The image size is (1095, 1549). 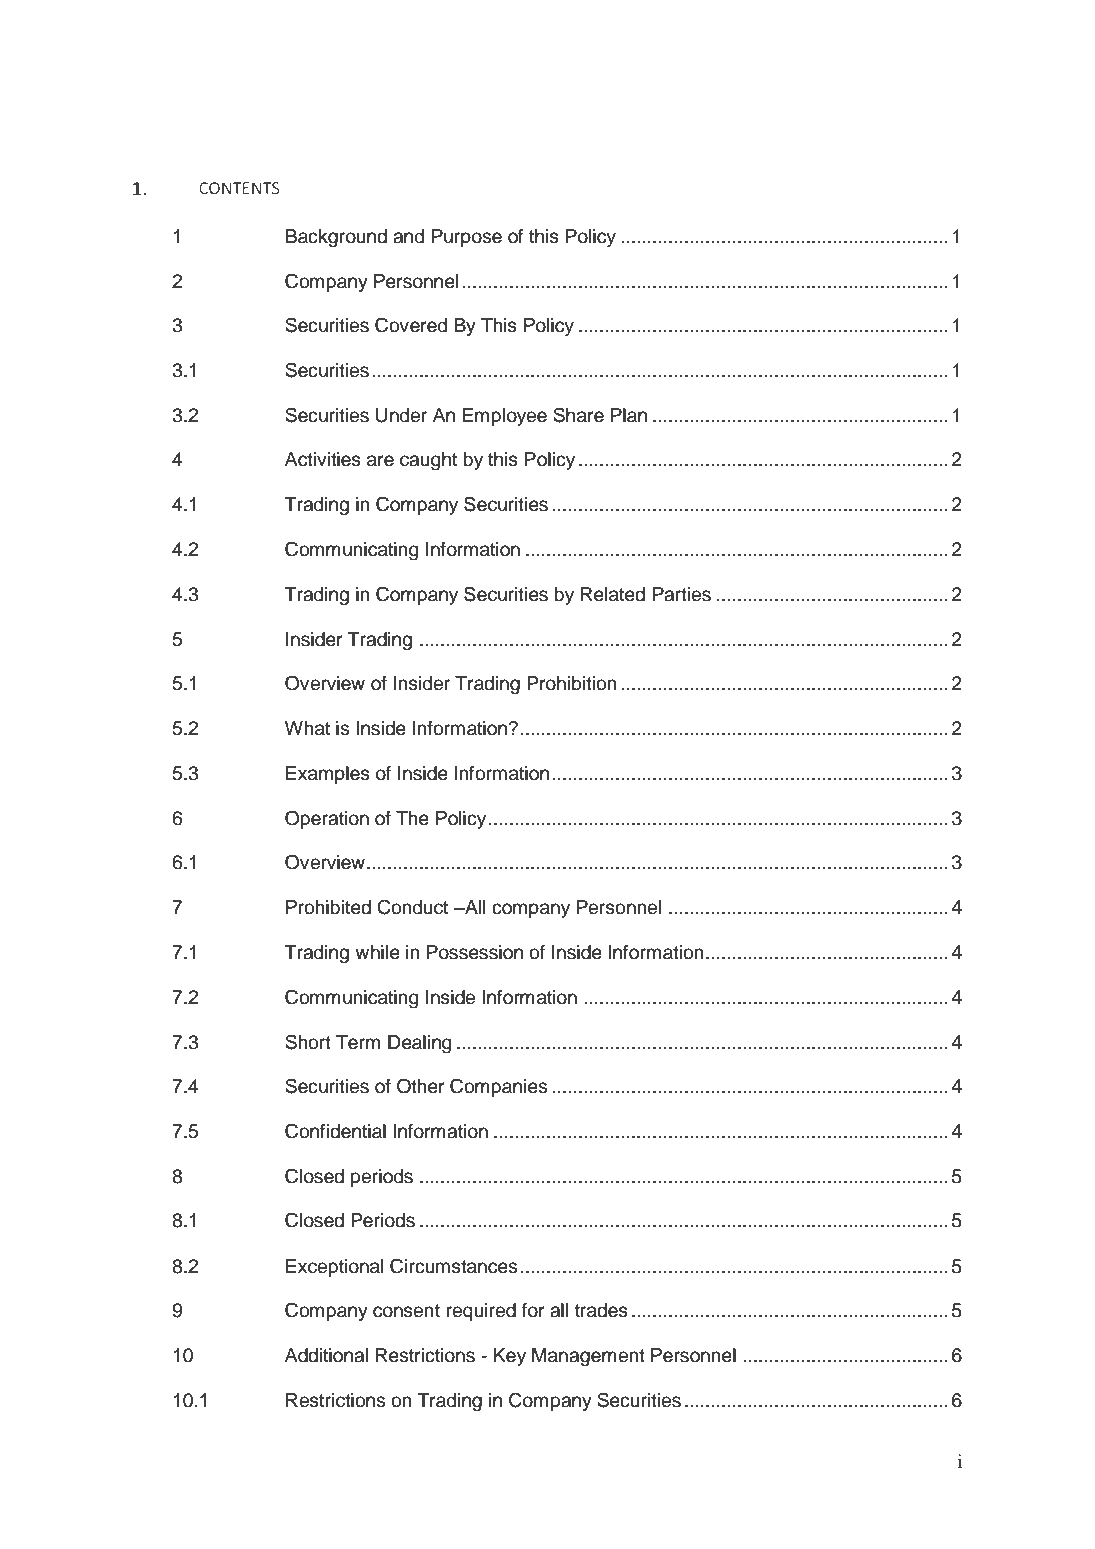 I want to click on Additional, so click(x=326, y=1355).
